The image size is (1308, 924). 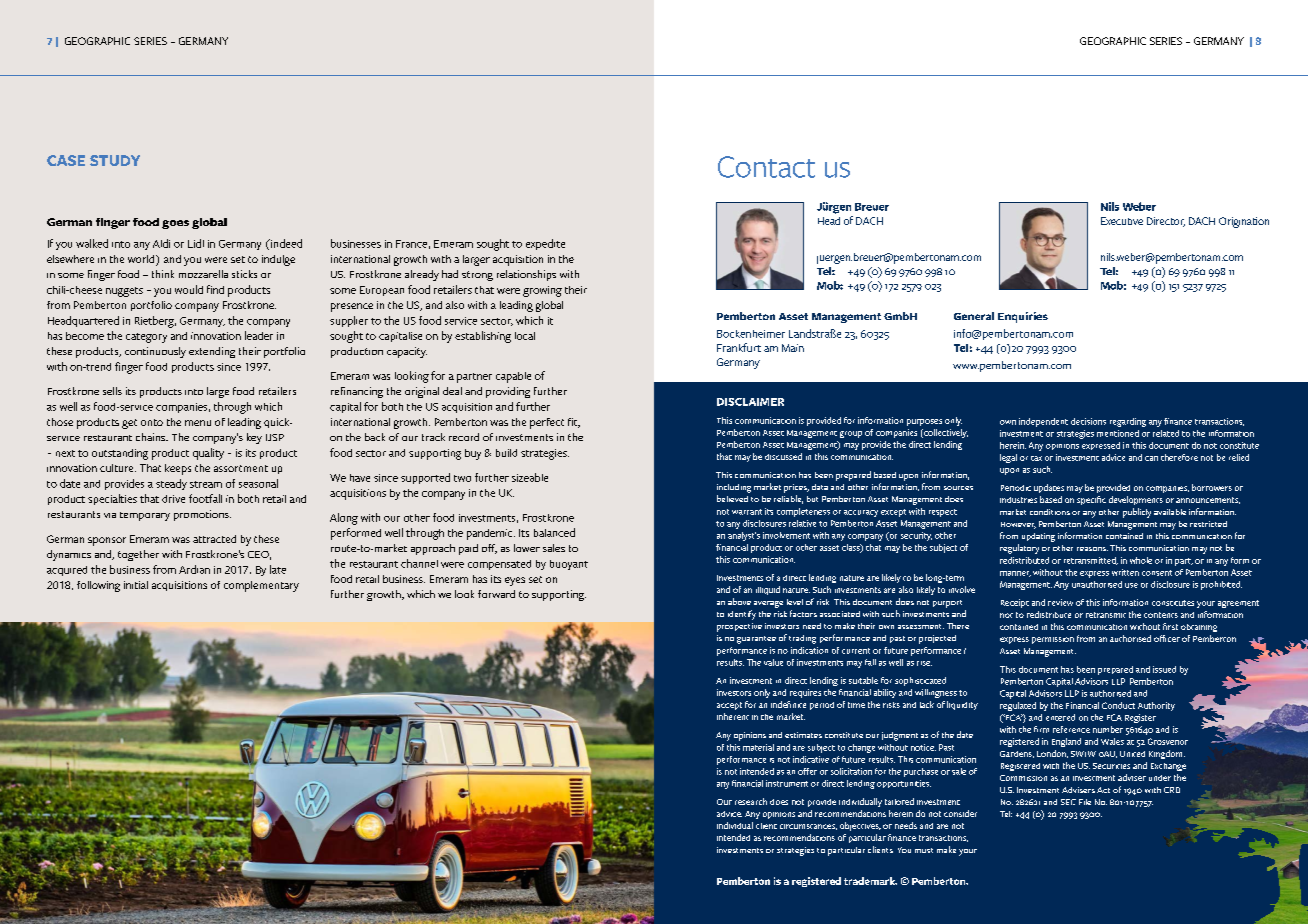 I want to click on warrant, so click(x=747, y=512).
